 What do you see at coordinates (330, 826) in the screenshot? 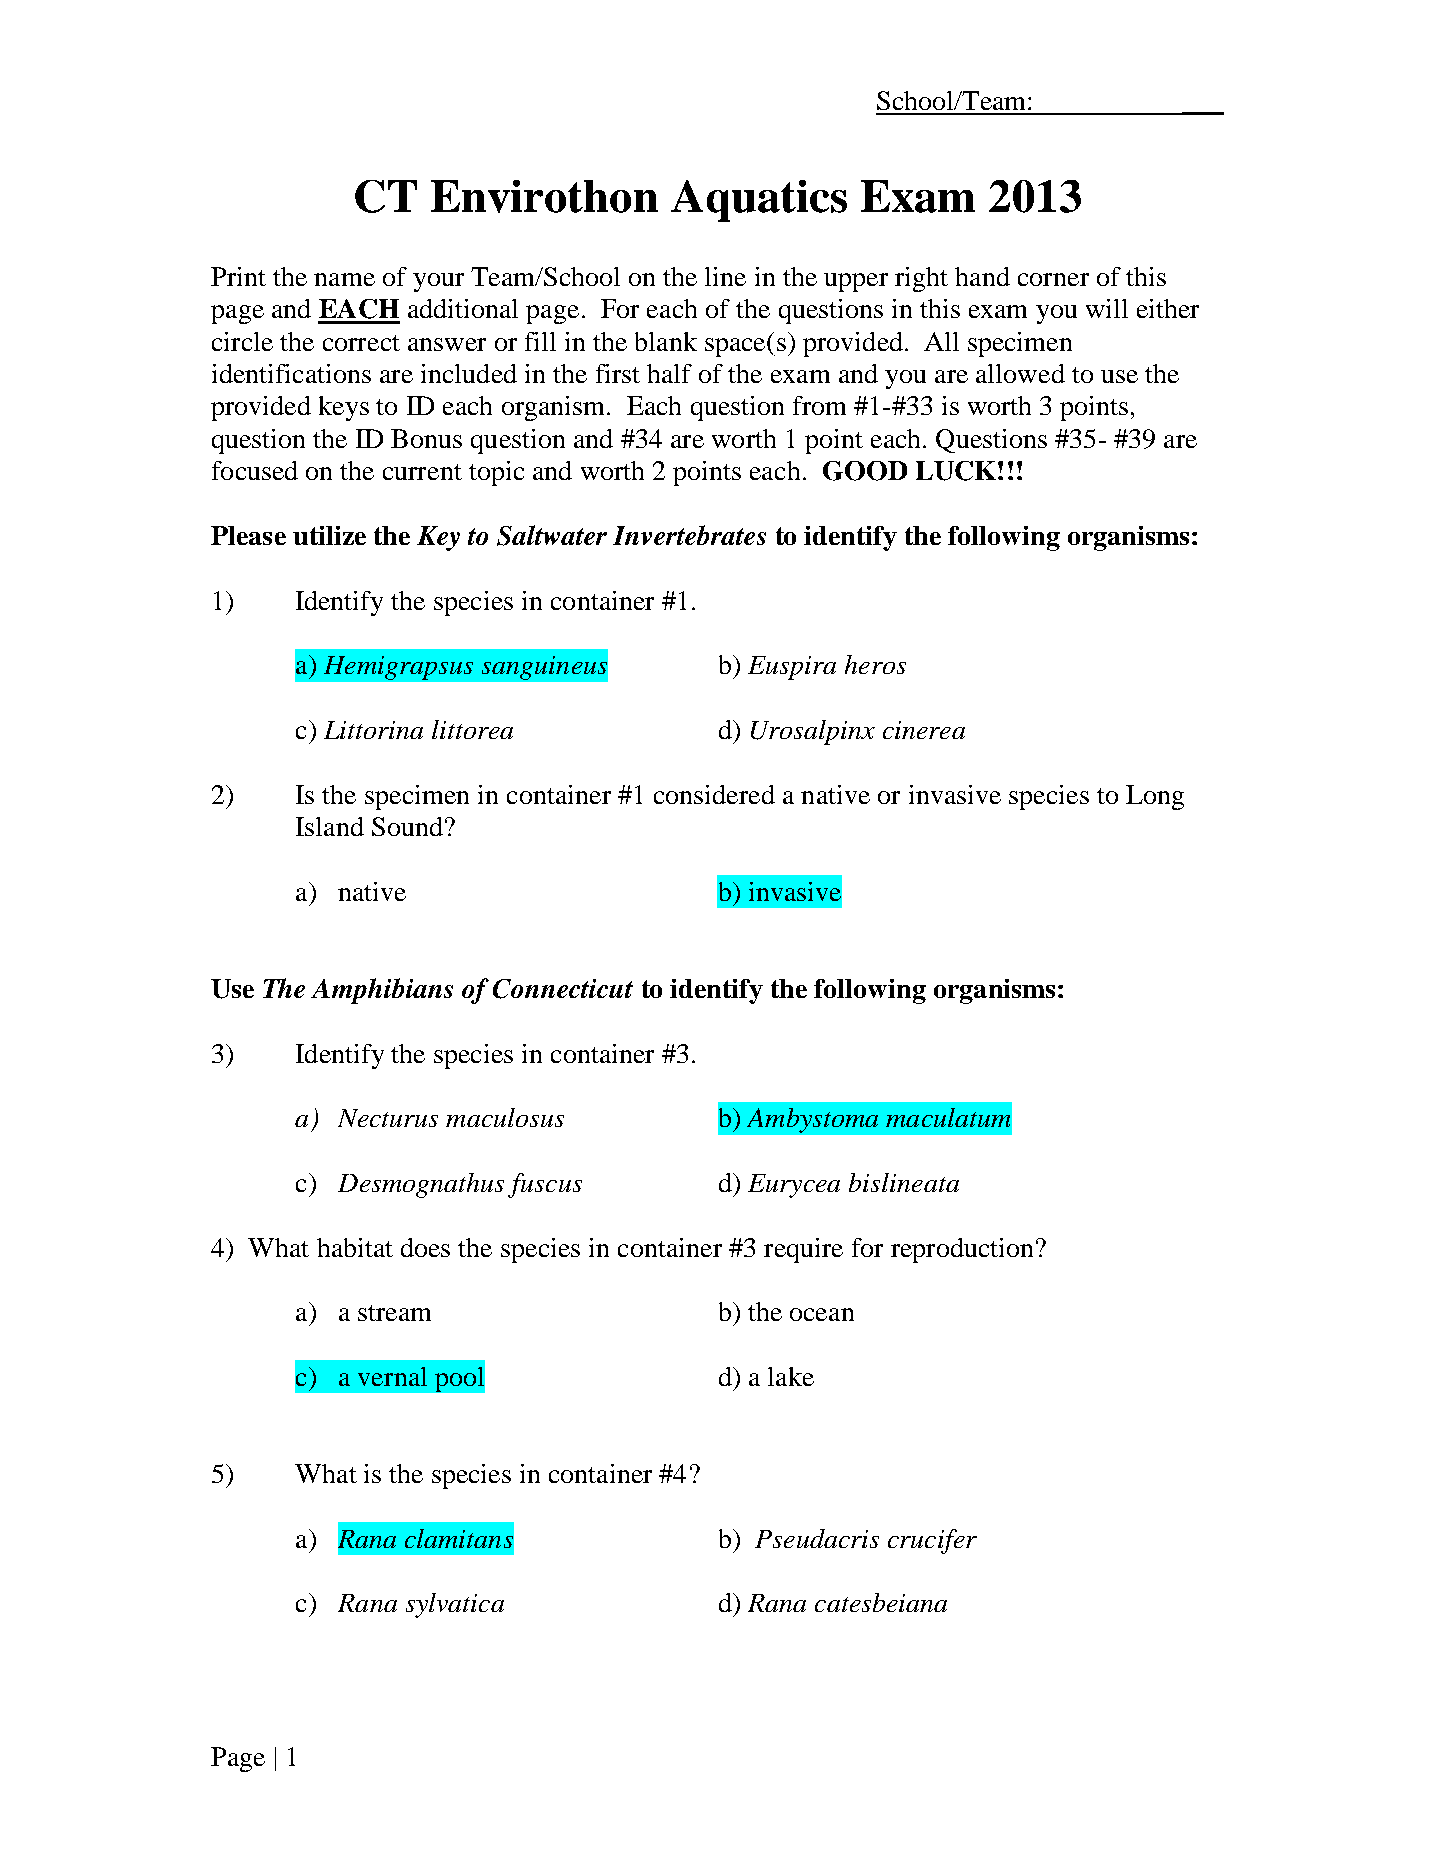
I see `Island` at bounding box center [330, 826].
